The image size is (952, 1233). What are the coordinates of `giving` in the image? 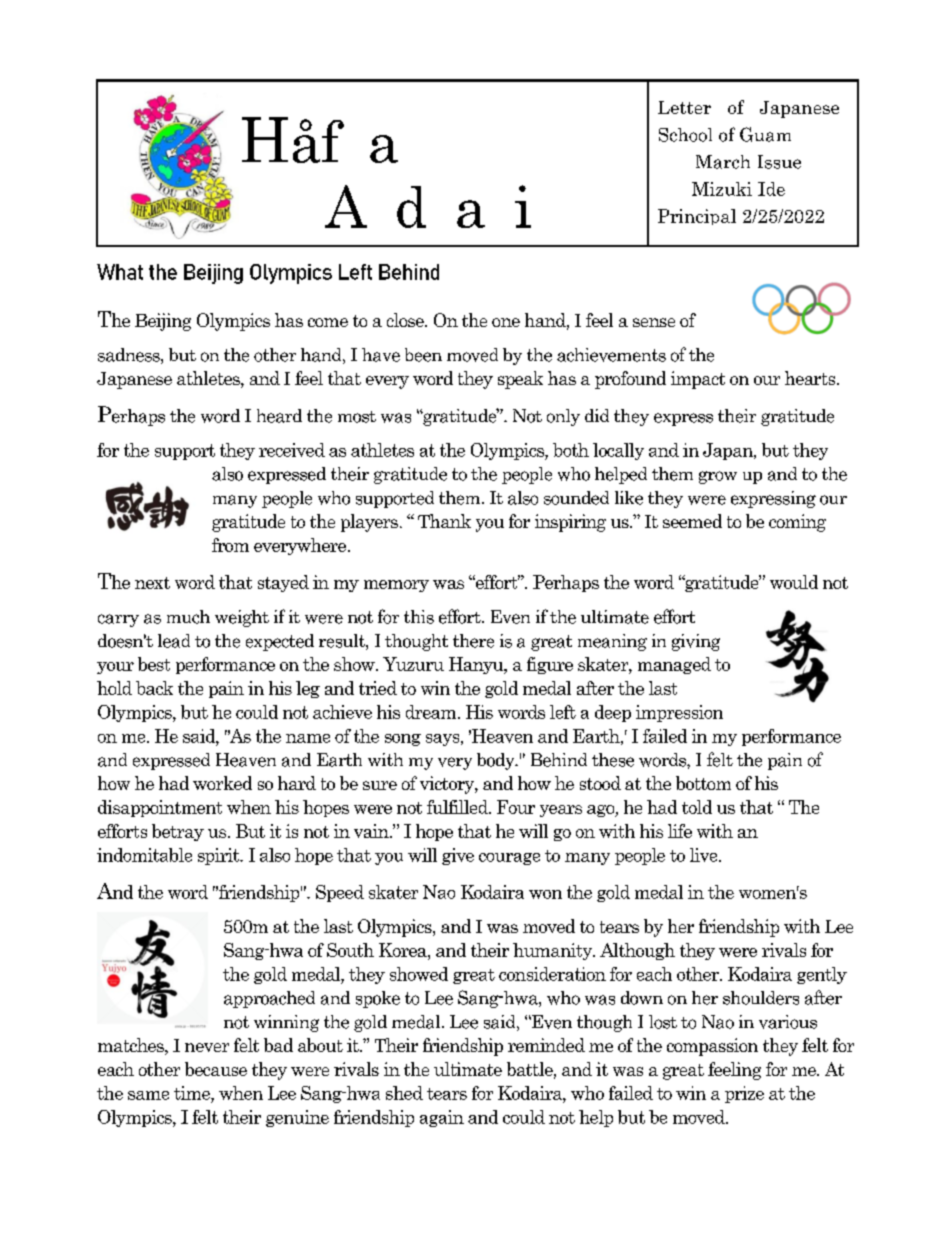 It's located at (696, 642).
